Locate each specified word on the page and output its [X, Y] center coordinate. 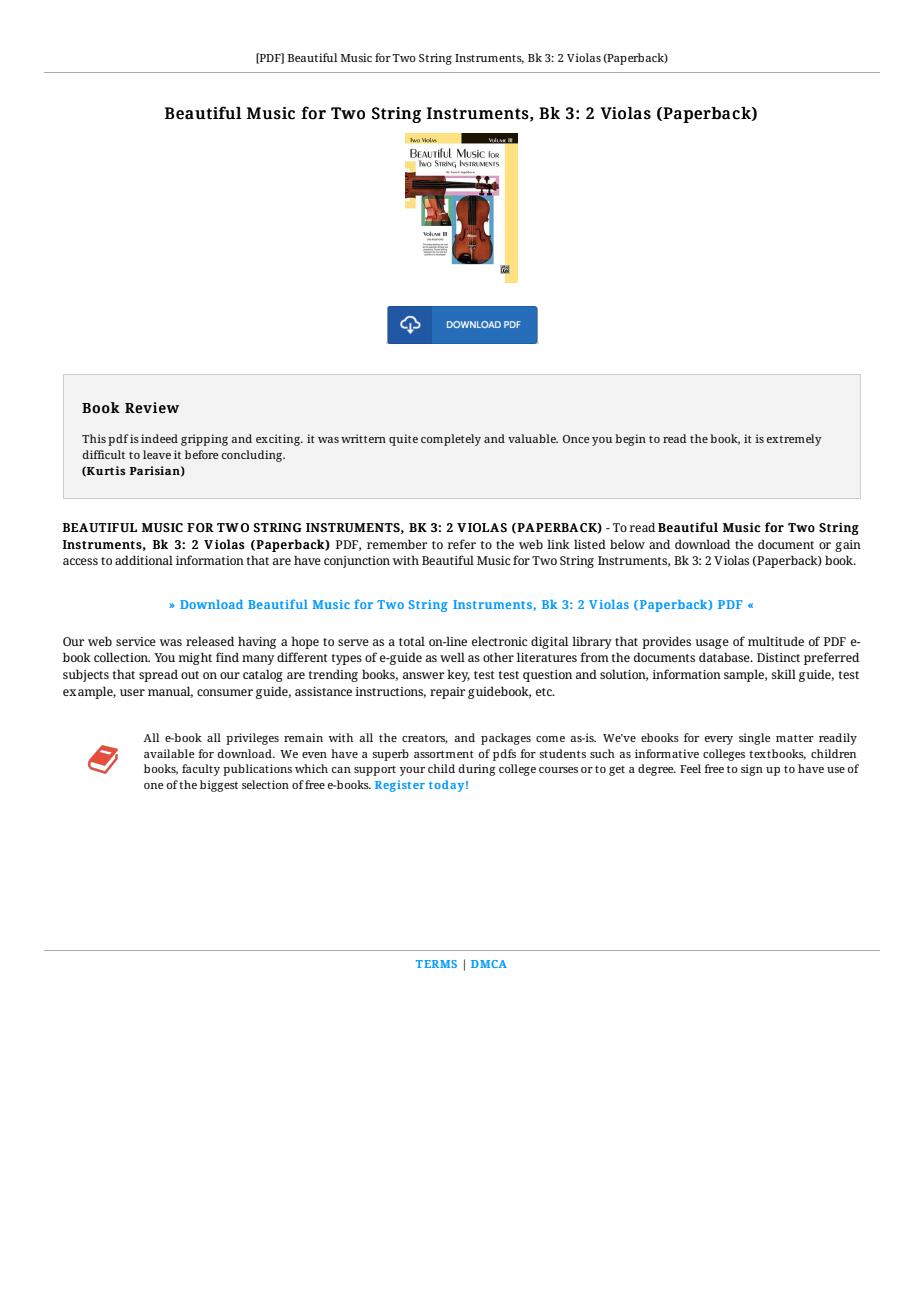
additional [144, 560]
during [477, 770]
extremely [794, 440]
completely [451, 440]
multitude [776, 641]
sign [752, 770]
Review [152, 408]
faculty [201, 770]
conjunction [357, 562]
